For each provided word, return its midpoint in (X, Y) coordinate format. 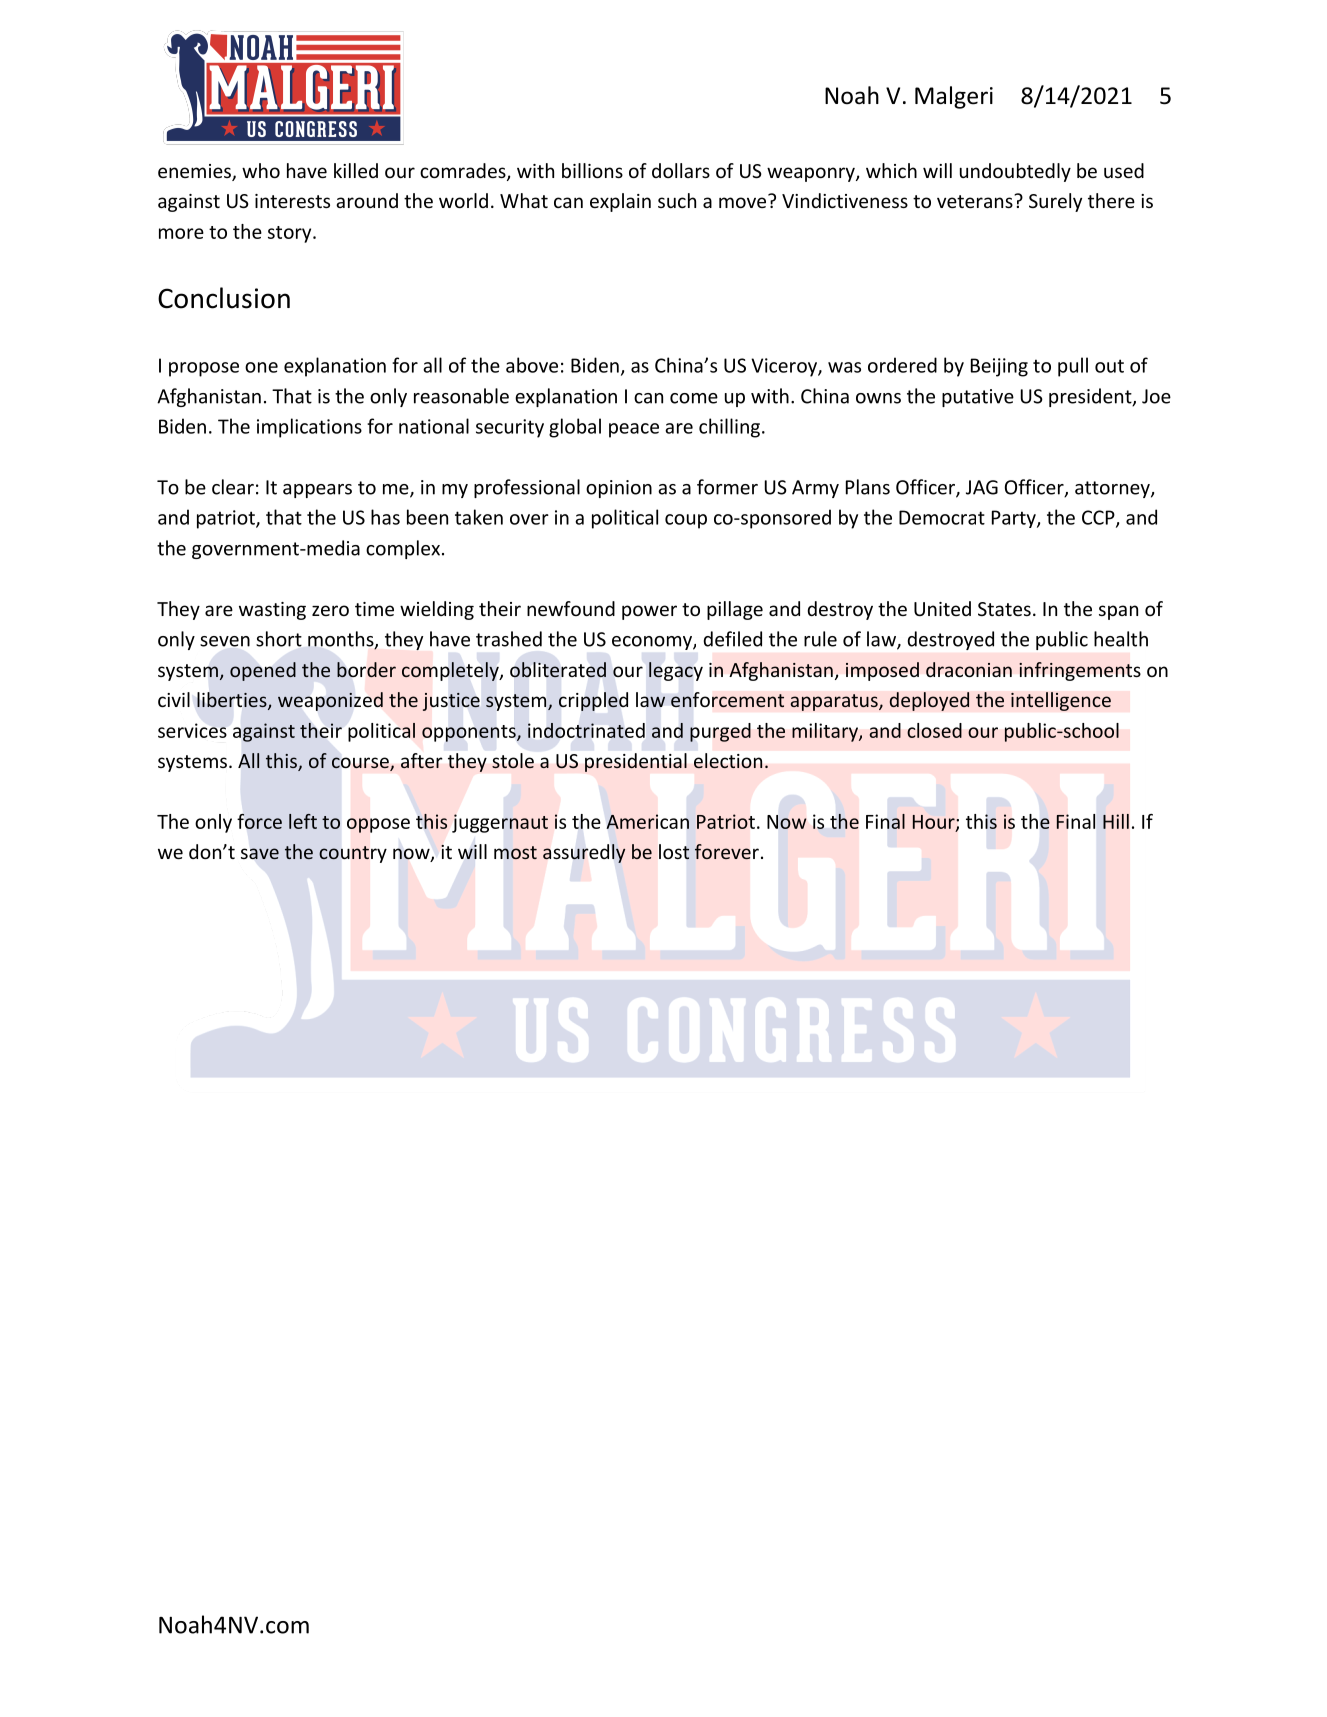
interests (292, 201)
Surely (1055, 202)
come (694, 398)
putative (978, 398)
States (1004, 609)
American (648, 821)
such (677, 200)
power (649, 612)
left (303, 821)
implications (309, 428)
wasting (272, 611)
